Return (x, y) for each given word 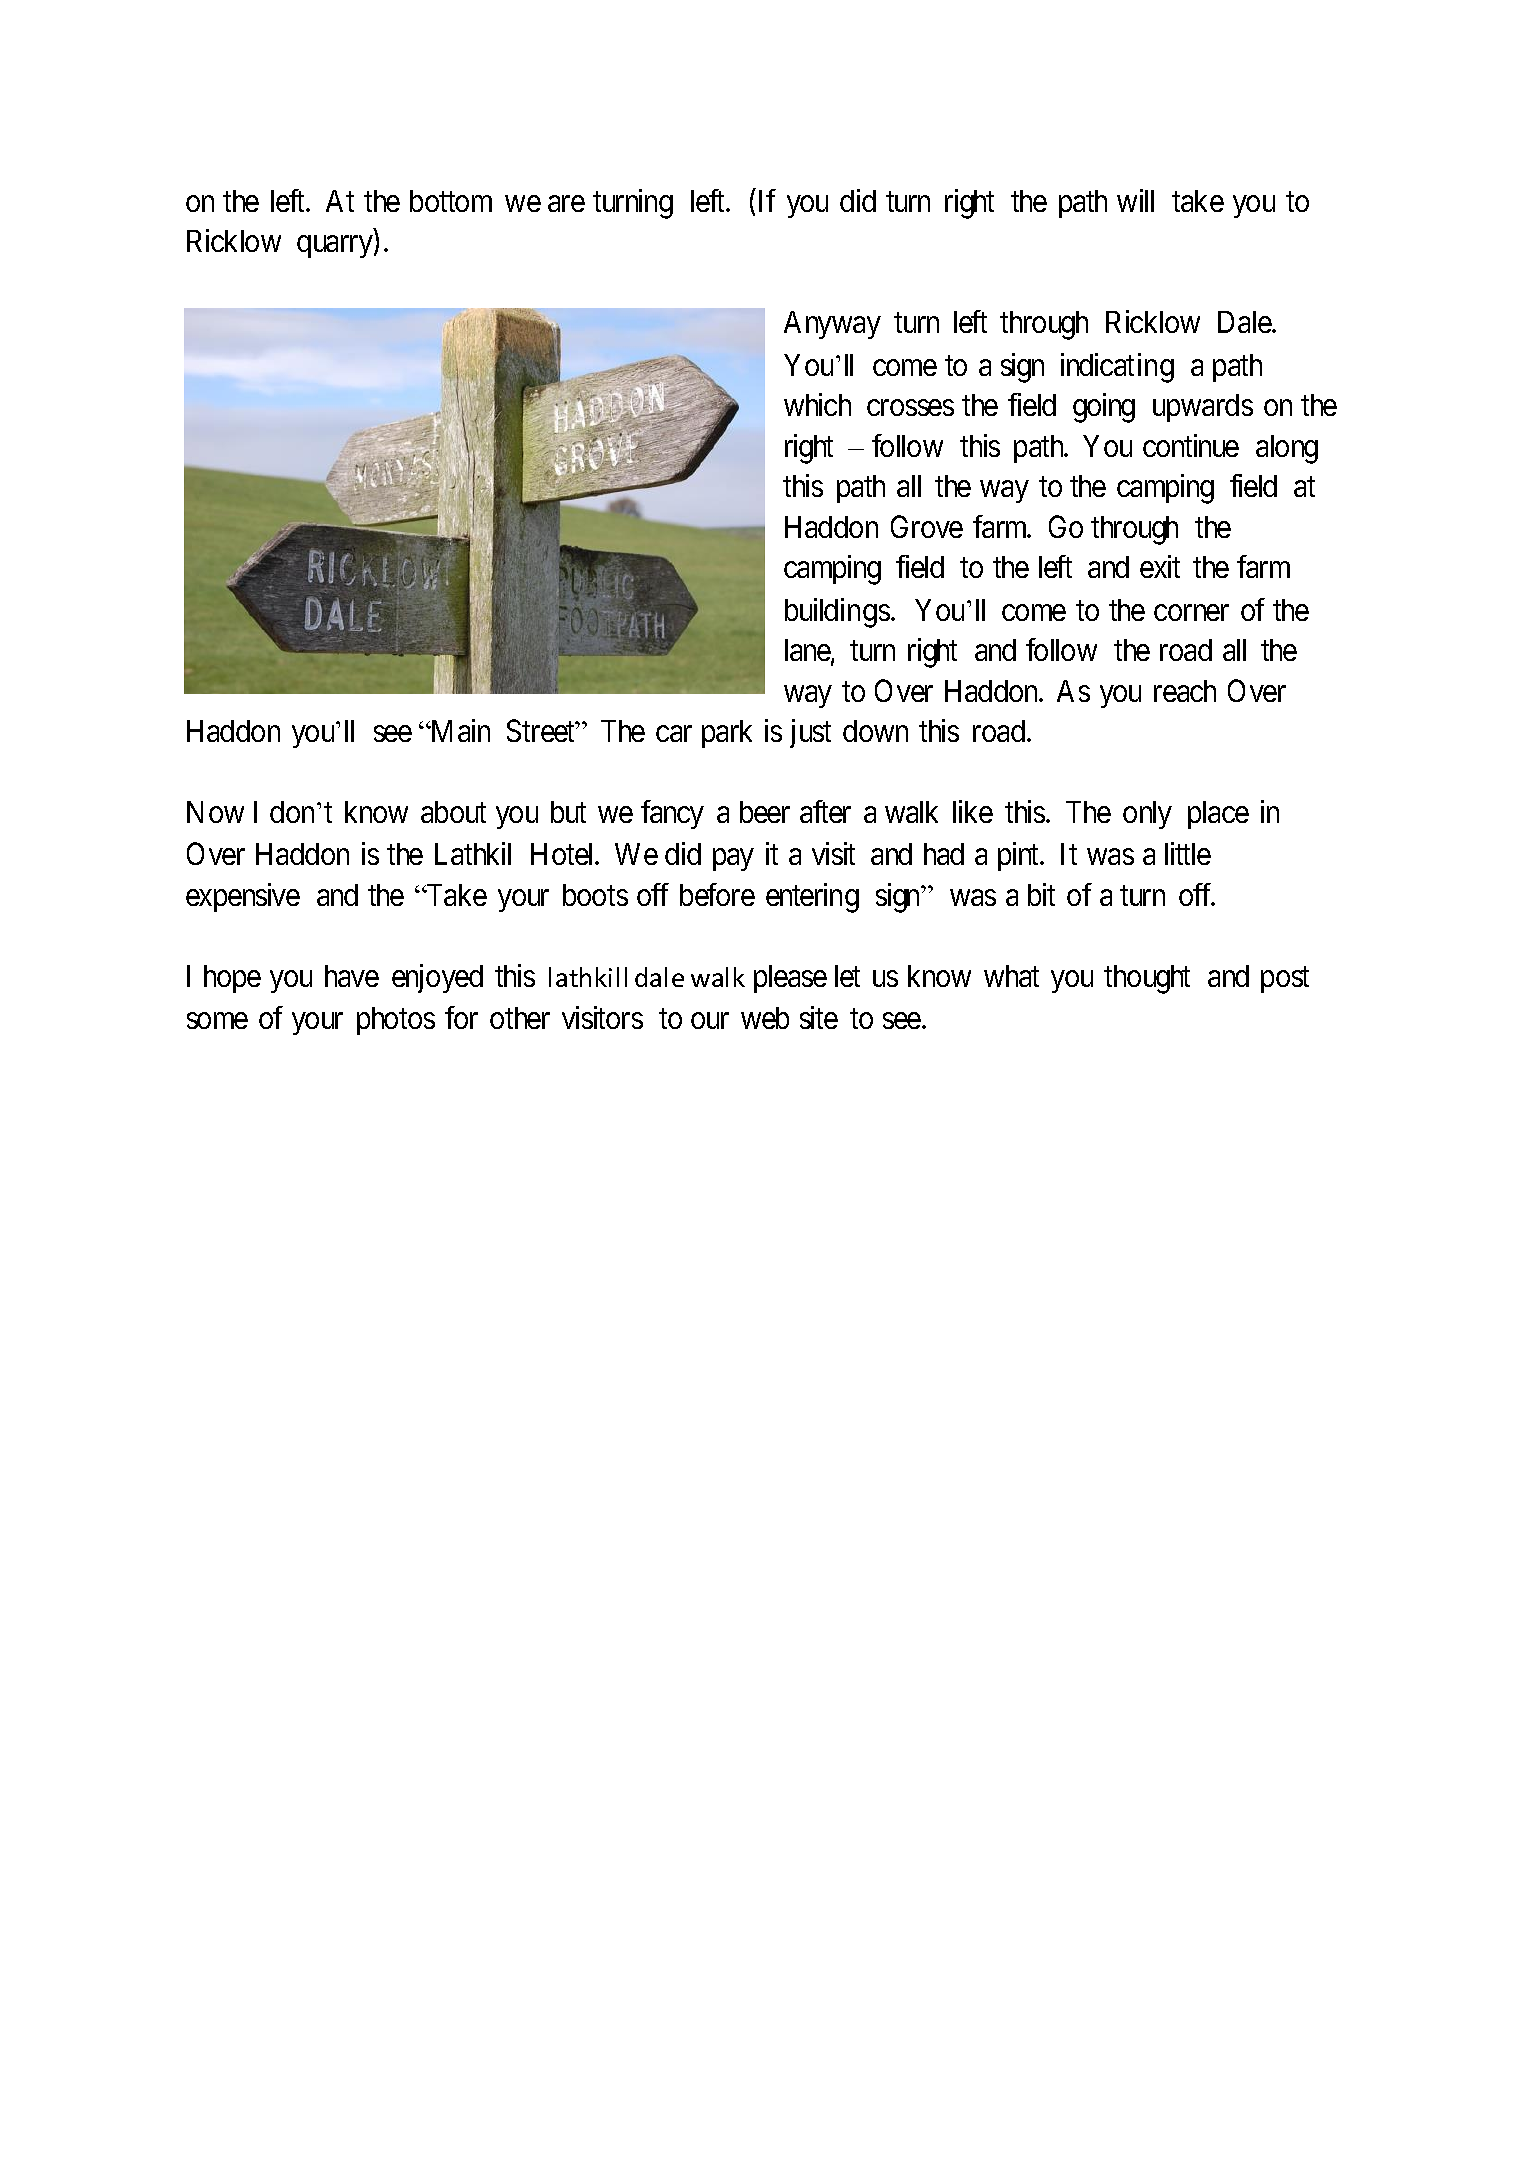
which (817, 404)
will (1135, 200)
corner (1191, 612)
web (765, 1018)
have (352, 976)
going (1104, 408)
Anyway (832, 325)
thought (1147, 979)
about (453, 812)
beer (765, 812)
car (674, 734)
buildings (837, 613)
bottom (451, 201)
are (566, 204)
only (1147, 815)
